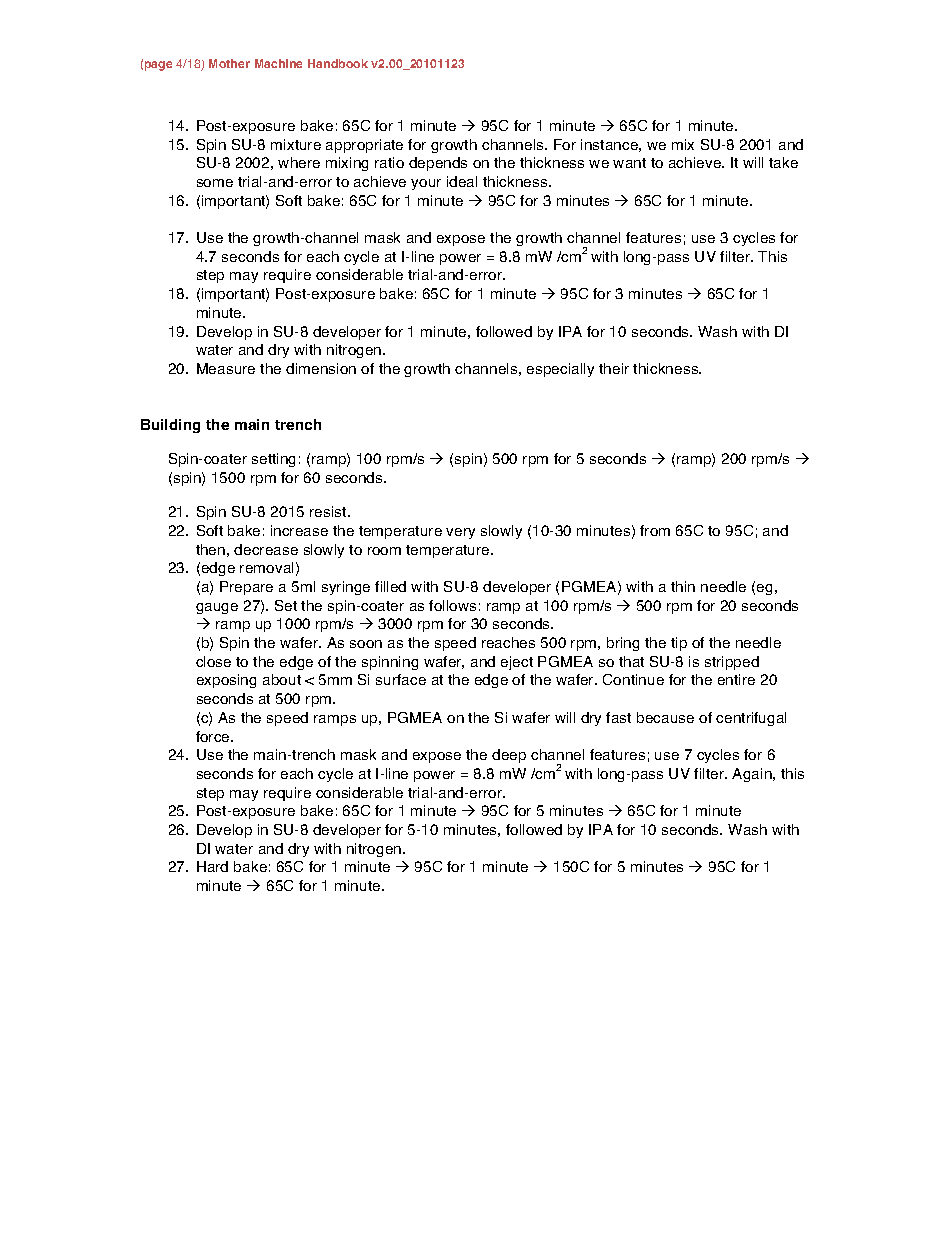 This document has height=1233, width=952. Describe the element at coordinates (229, 63) in the document. I see `Mother` at that location.
